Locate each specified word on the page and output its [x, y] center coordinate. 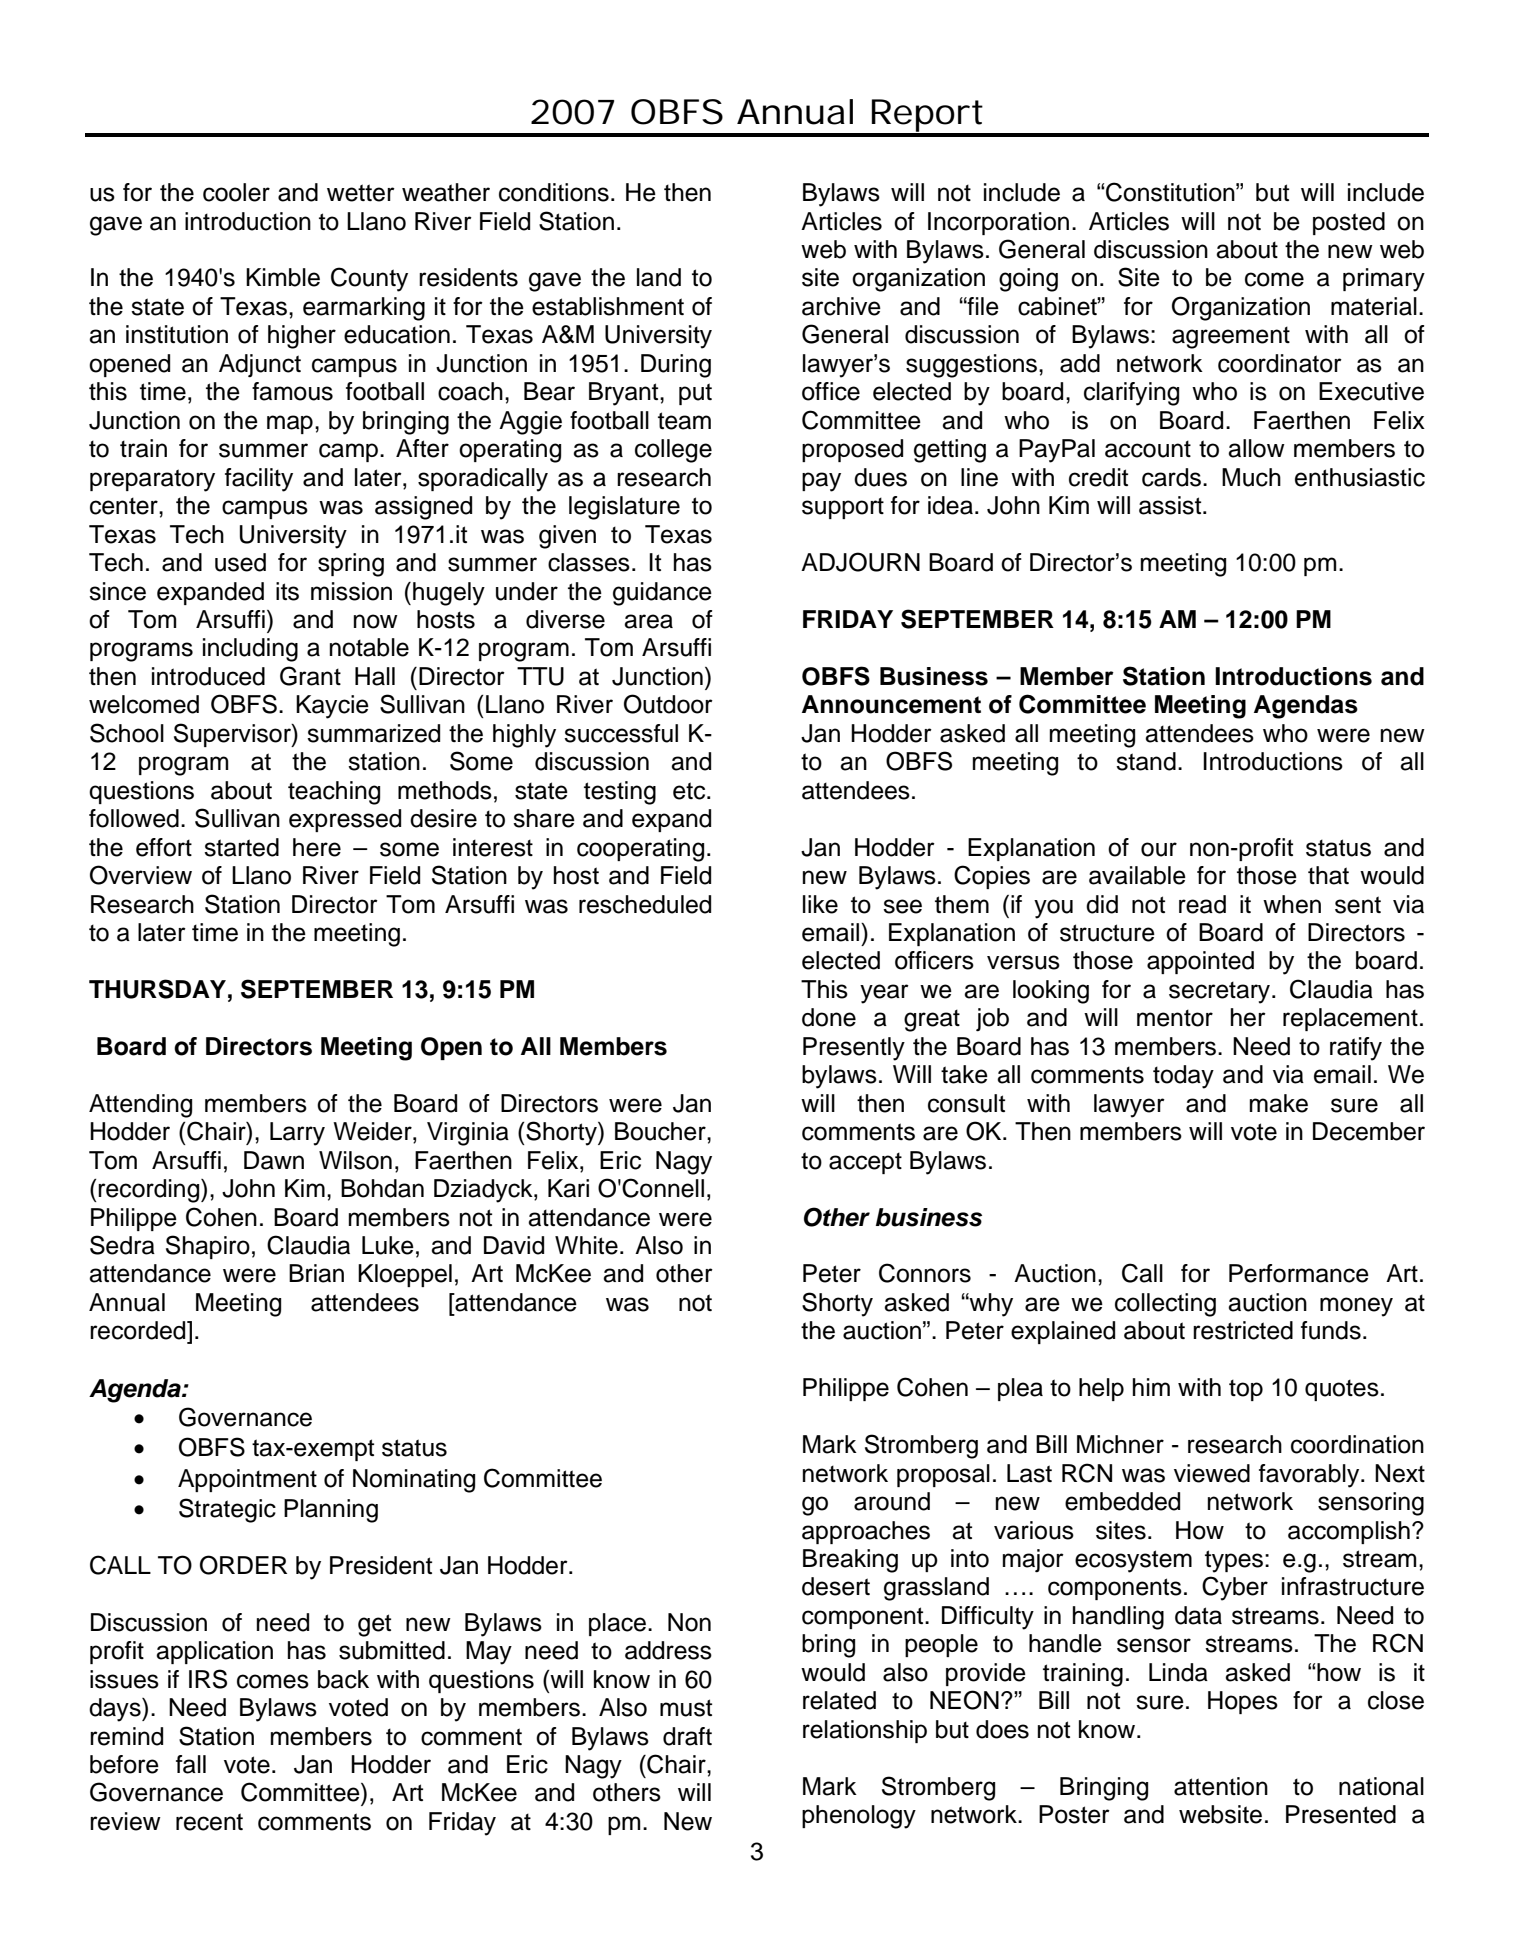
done [829, 1017]
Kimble [283, 277]
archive [841, 306]
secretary [1221, 992]
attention [1221, 1786]
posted [1349, 223]
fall [191, 1764]
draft [687, 1736]
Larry [297, 1134]
